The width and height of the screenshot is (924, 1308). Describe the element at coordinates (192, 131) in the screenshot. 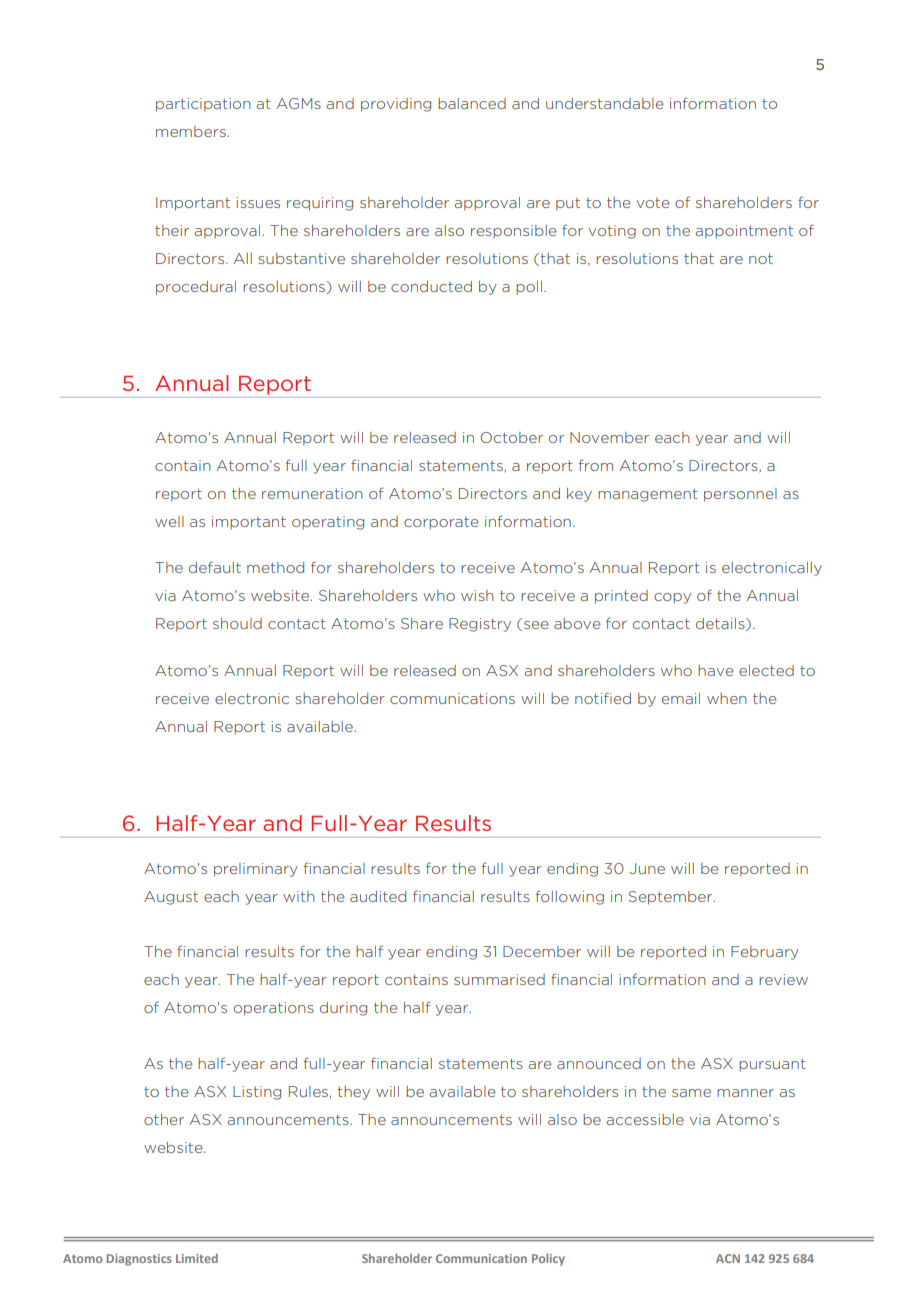

I see `members` at that location.
